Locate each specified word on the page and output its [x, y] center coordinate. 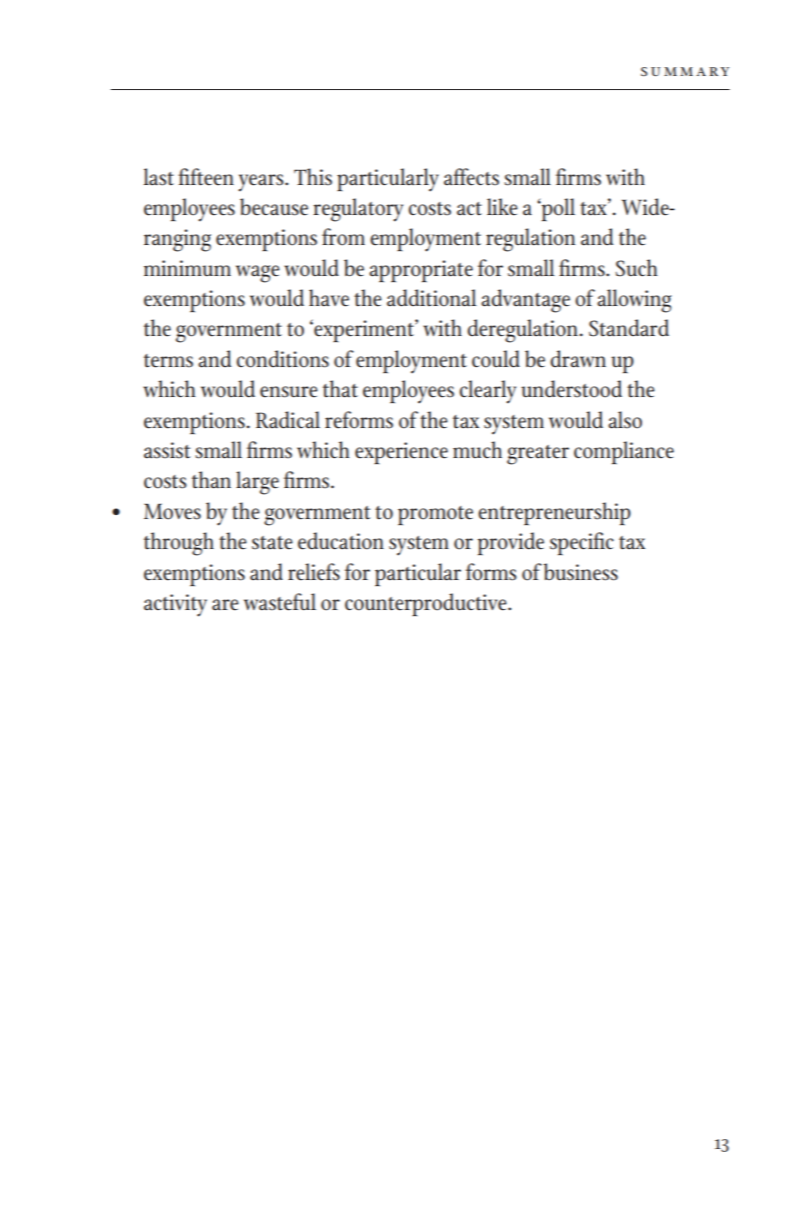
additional [431, 298]
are [225, 605]
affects [471, 177]
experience [401, 453]
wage [258, 274]
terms [168, 361]
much [477, 449]
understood [571, 389]
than [211, 480]
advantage [525, 301]
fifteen [206, 177]
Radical [288, 420]
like [502, 207]
